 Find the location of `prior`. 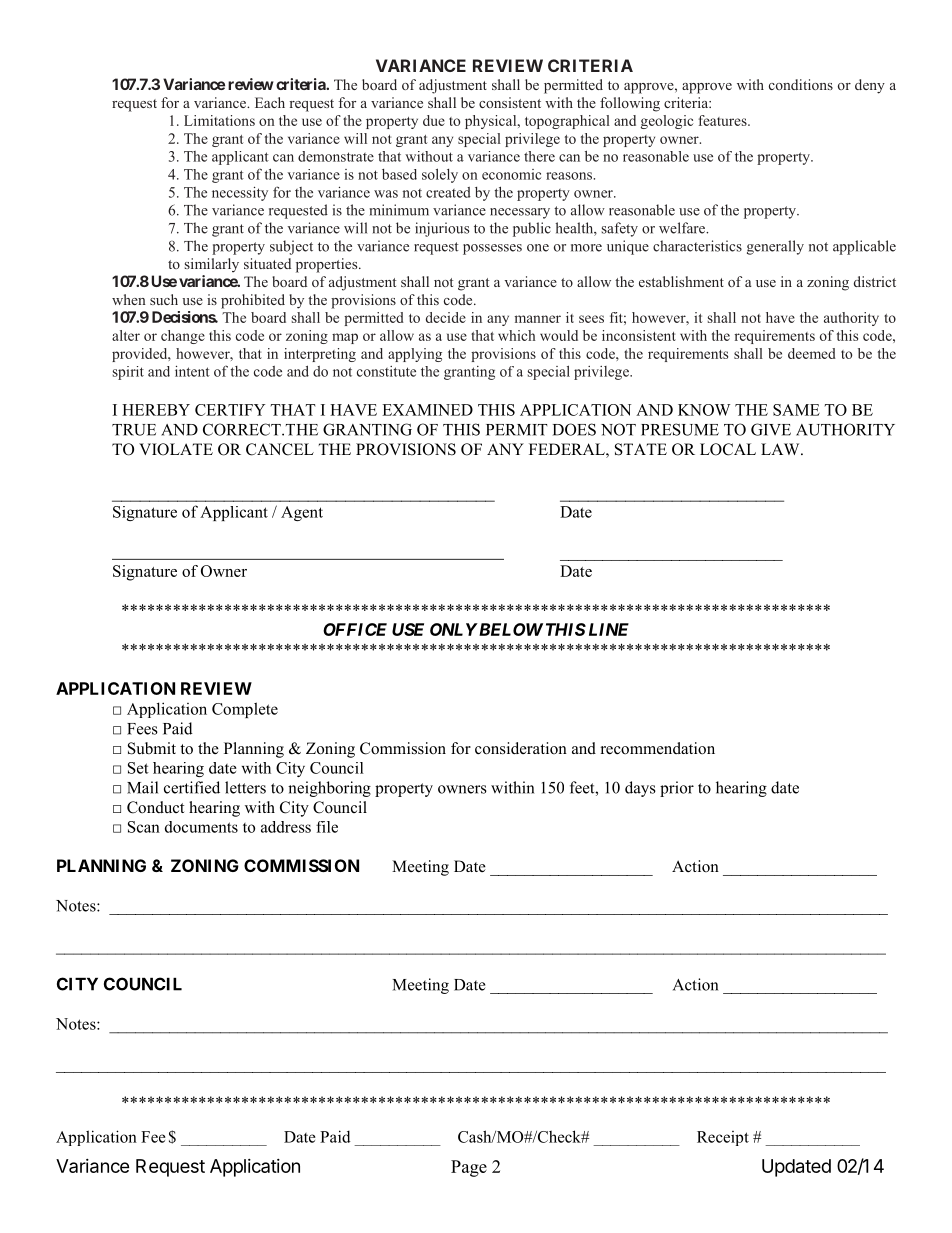

prior is located at coordinates (677, 789).
